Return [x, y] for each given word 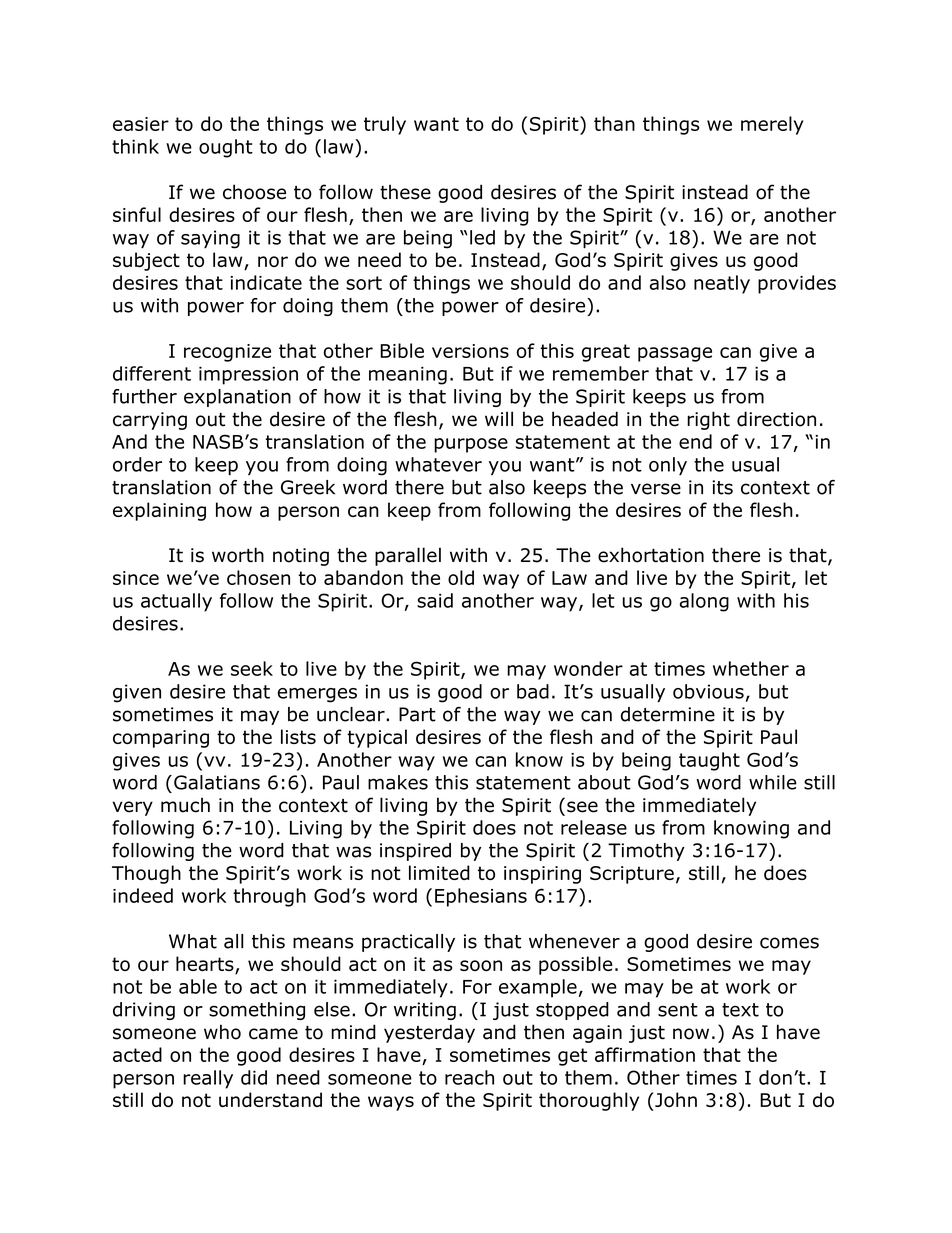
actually [176, 602]
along [704, 602]
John [676, 1099]
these [405, 192]
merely [772, 125]
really [208, 1079]
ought [226, 148]
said [435, 600]
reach [469, 1077]
